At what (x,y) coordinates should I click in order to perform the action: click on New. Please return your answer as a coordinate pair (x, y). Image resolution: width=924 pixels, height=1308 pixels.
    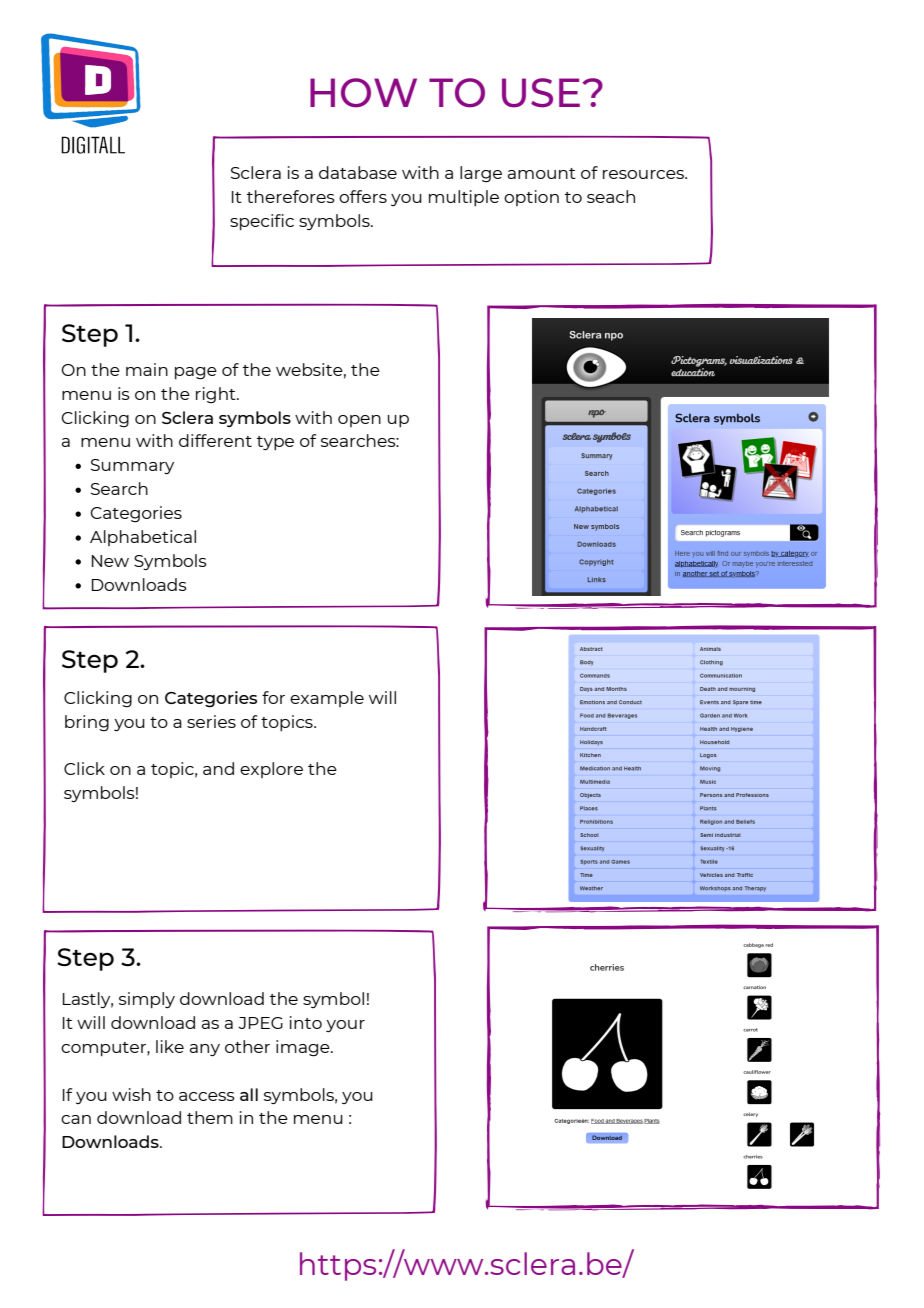
    Looking at the image, I should click on (110, 561).
